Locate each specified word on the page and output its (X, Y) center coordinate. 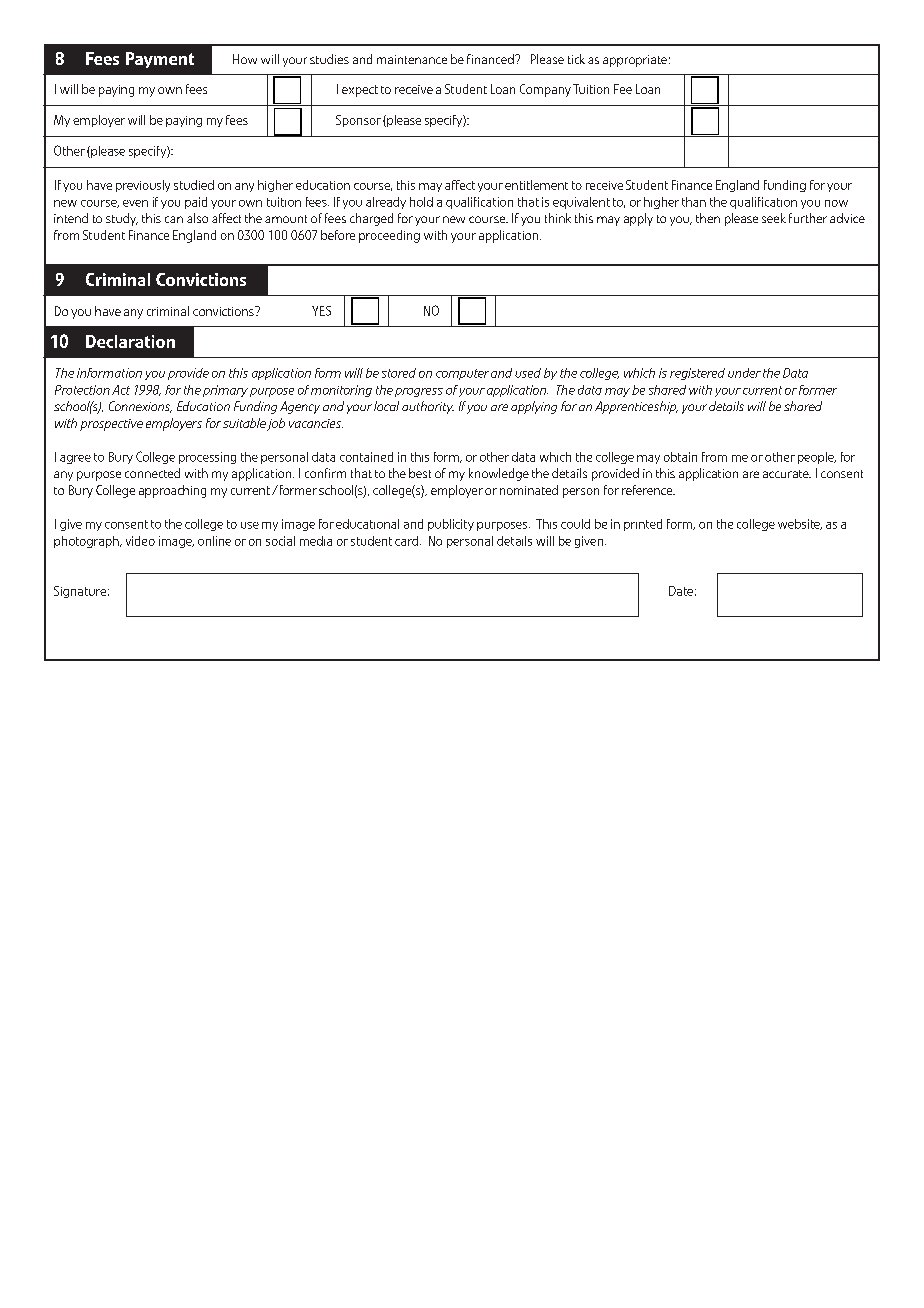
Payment (160, 60)
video (140, 541)
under (744, 373)
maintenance (412, 59)
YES (321, 311)
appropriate (635, 61)
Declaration (130, 341)
